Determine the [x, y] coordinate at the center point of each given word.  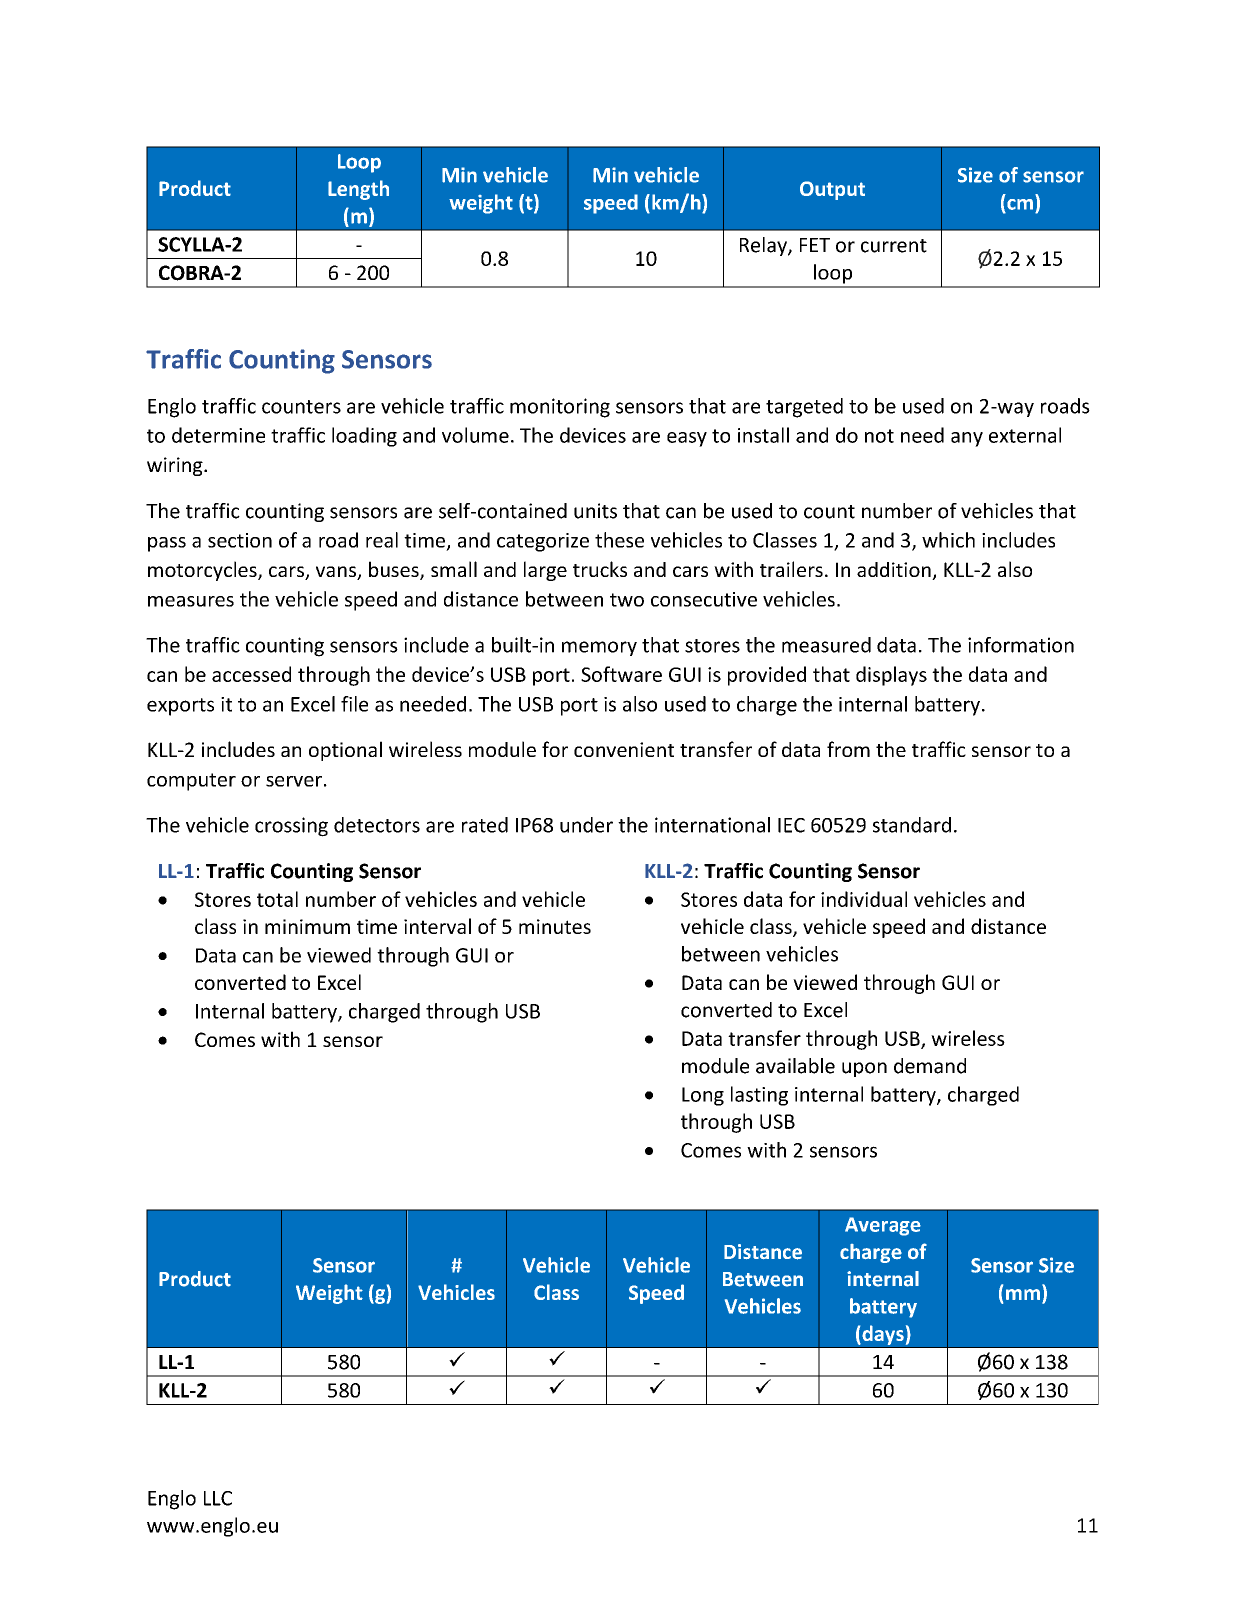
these [619, 540]
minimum [307, 926]
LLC [218, 1498]
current [894, 246]
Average [883, 1226]
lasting [759, 1096]
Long [703, 1096]
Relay [764, 246]
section [240, 540]
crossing [291, 827]
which [948, 540]
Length [358, 190]
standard [912, 825]
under [586, 825]
